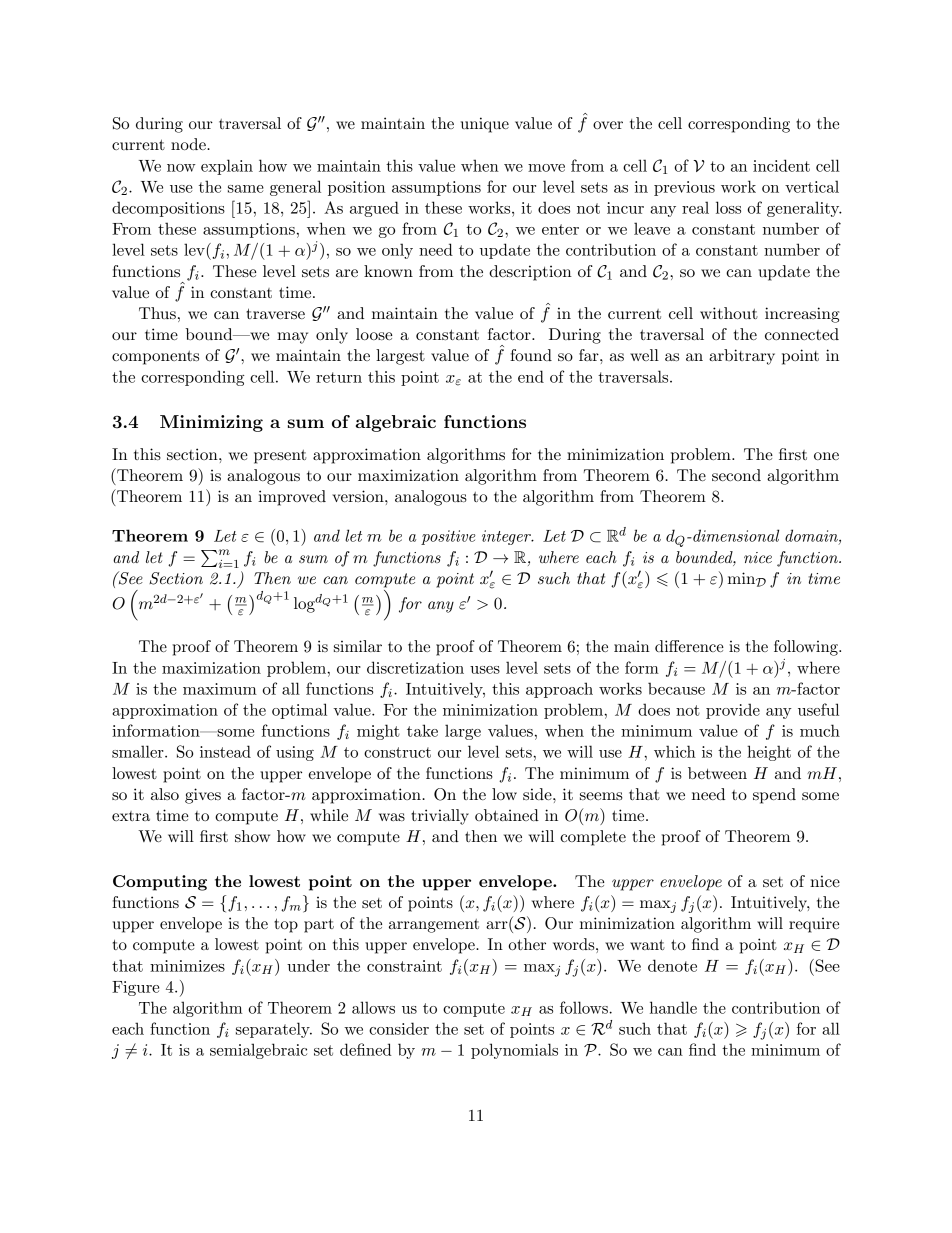 This image has height=1233, width=952. Describe the element at coordinates (507, 815) in the image. I see `obtained` at that location.
